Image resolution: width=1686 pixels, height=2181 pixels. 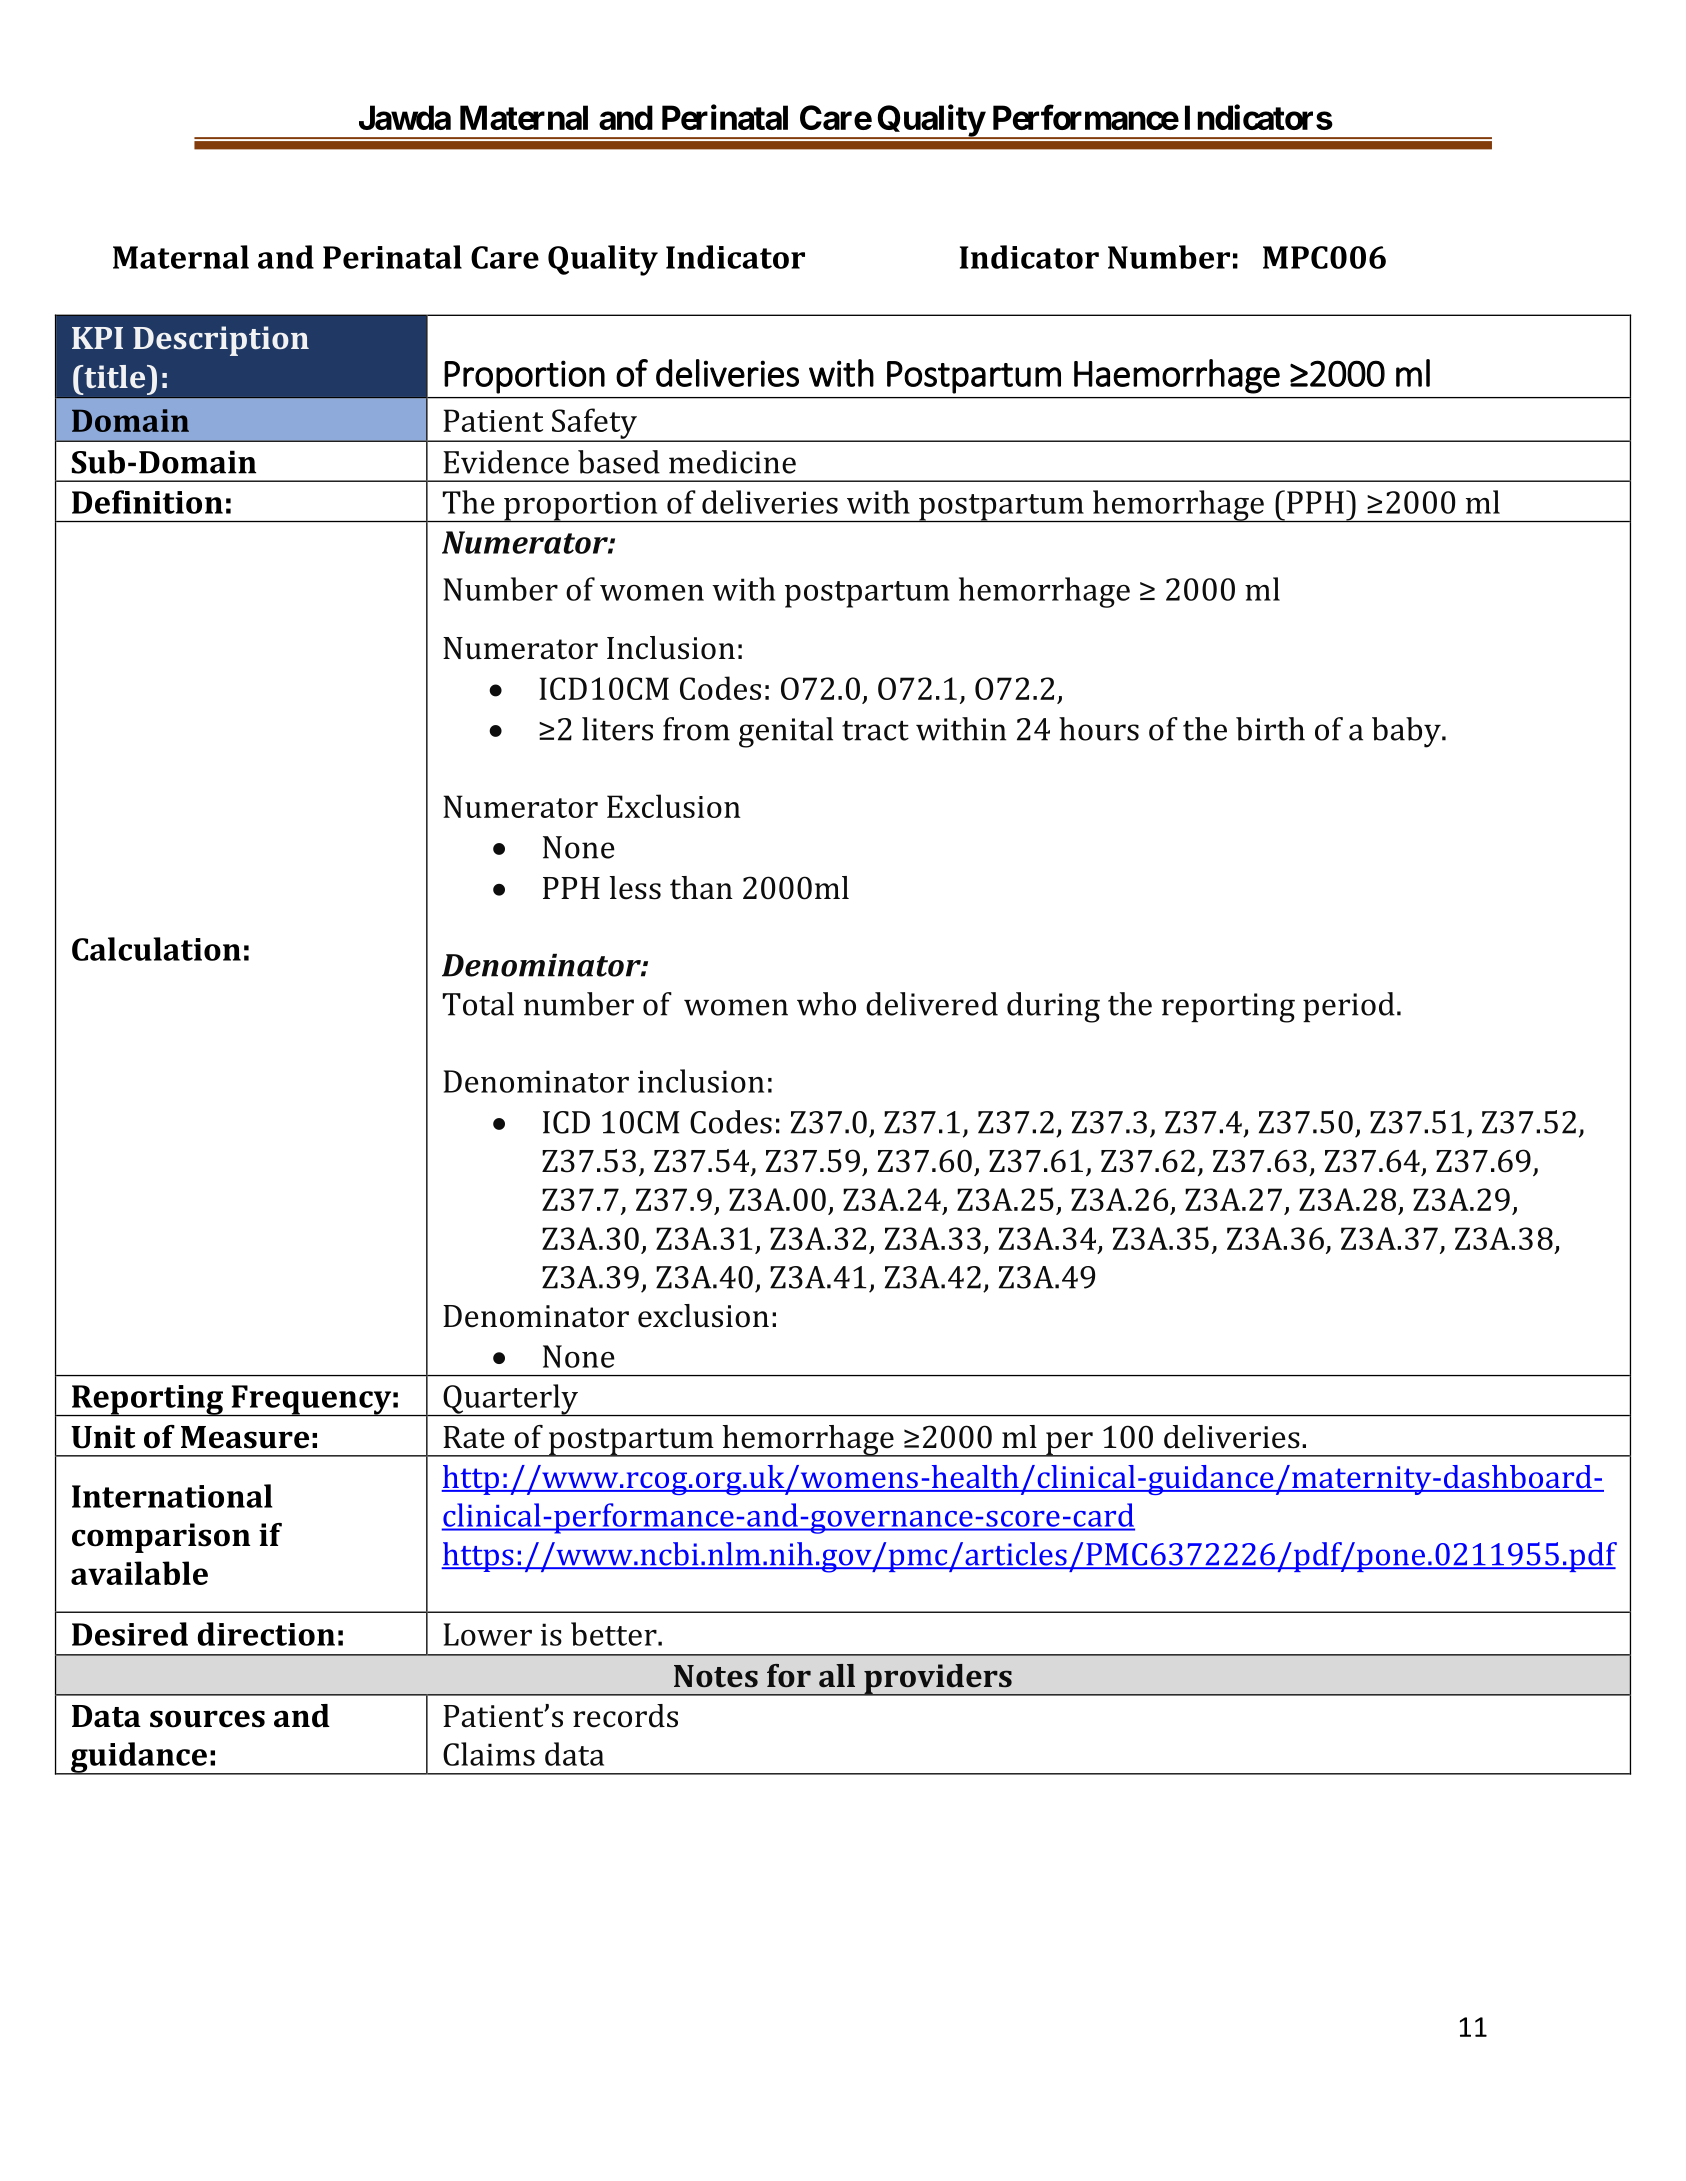 What do you see at coordinates (837, 1675) in the page?
I see `all` at bounding box center [837, 1675].
